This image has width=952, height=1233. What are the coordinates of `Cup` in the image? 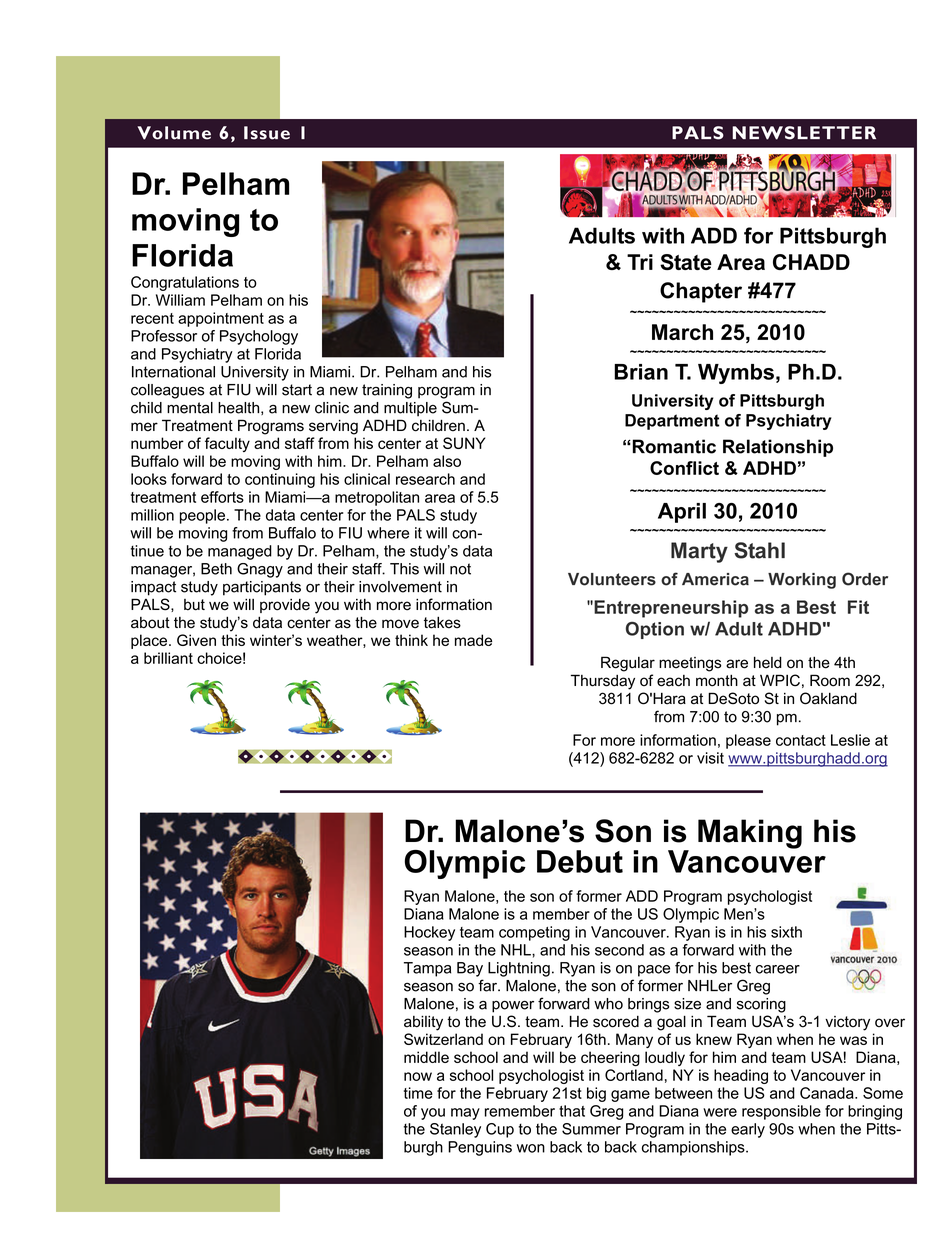 It's located at (500, 1130).
